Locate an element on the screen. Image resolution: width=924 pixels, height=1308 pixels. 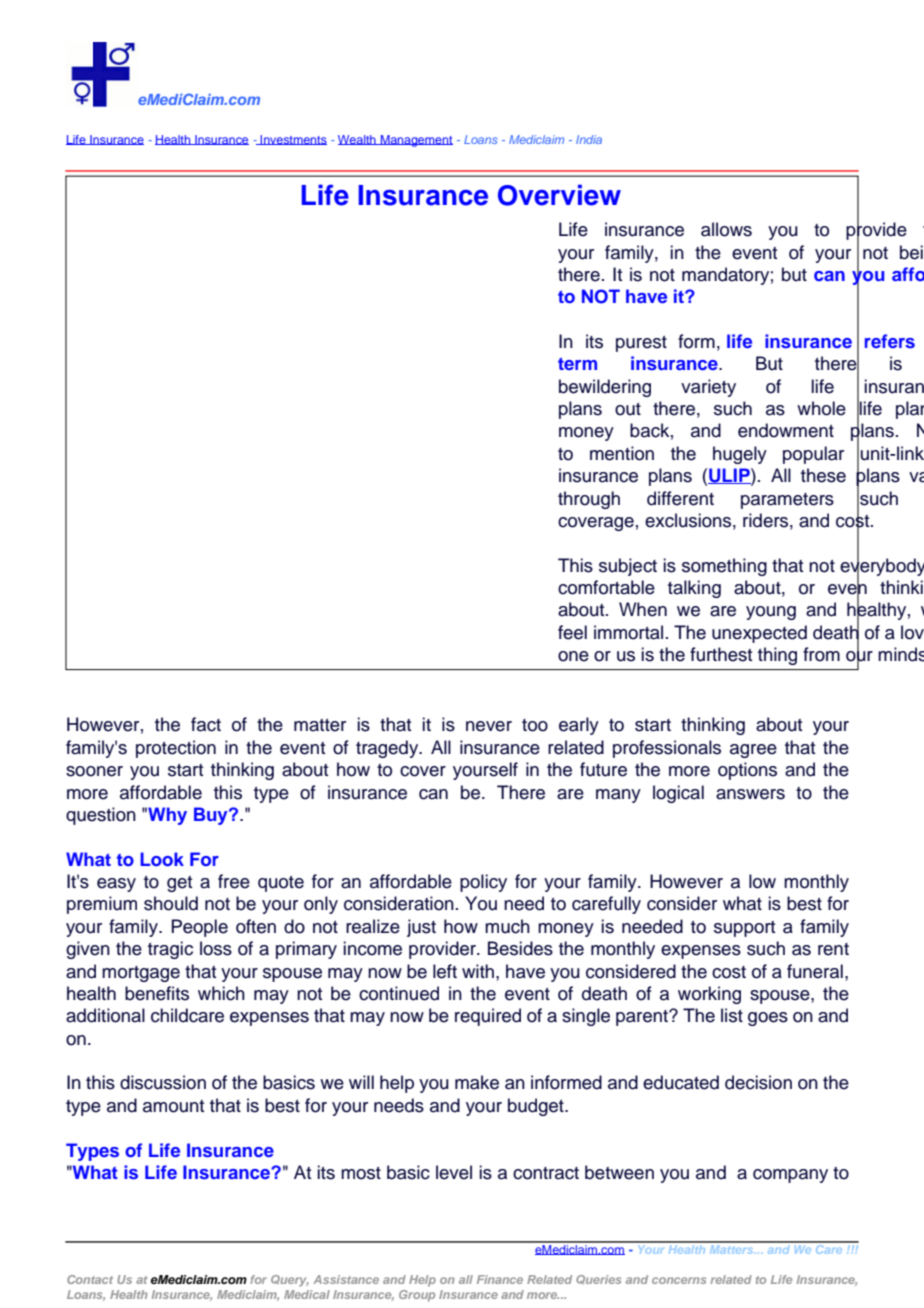
Contact is located at coordinates (90, 1279).
